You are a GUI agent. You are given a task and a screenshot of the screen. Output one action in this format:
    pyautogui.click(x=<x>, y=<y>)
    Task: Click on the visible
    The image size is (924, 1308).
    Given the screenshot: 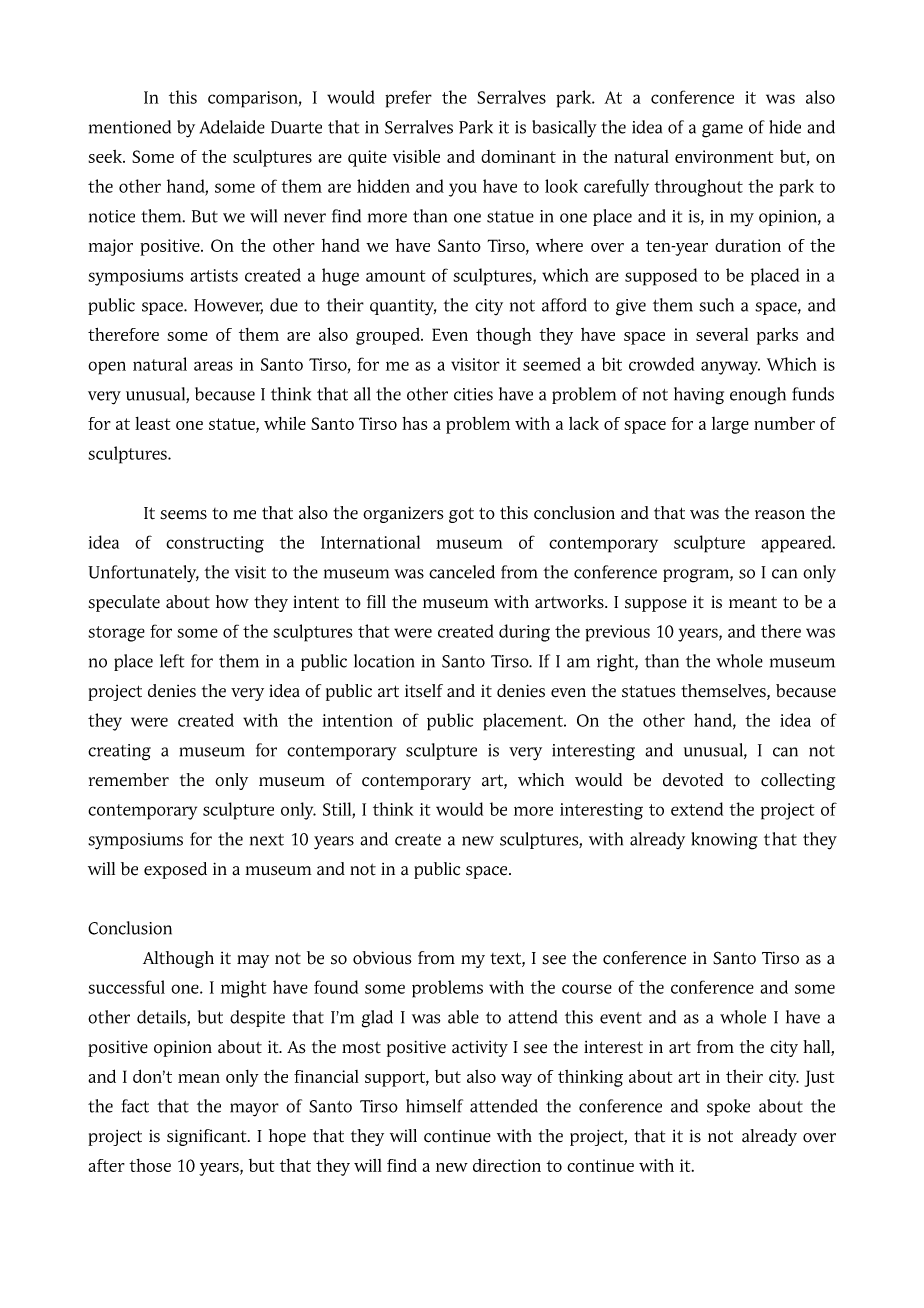 What is the action you would take?
    pyautogui.click(x=416, y=156)
